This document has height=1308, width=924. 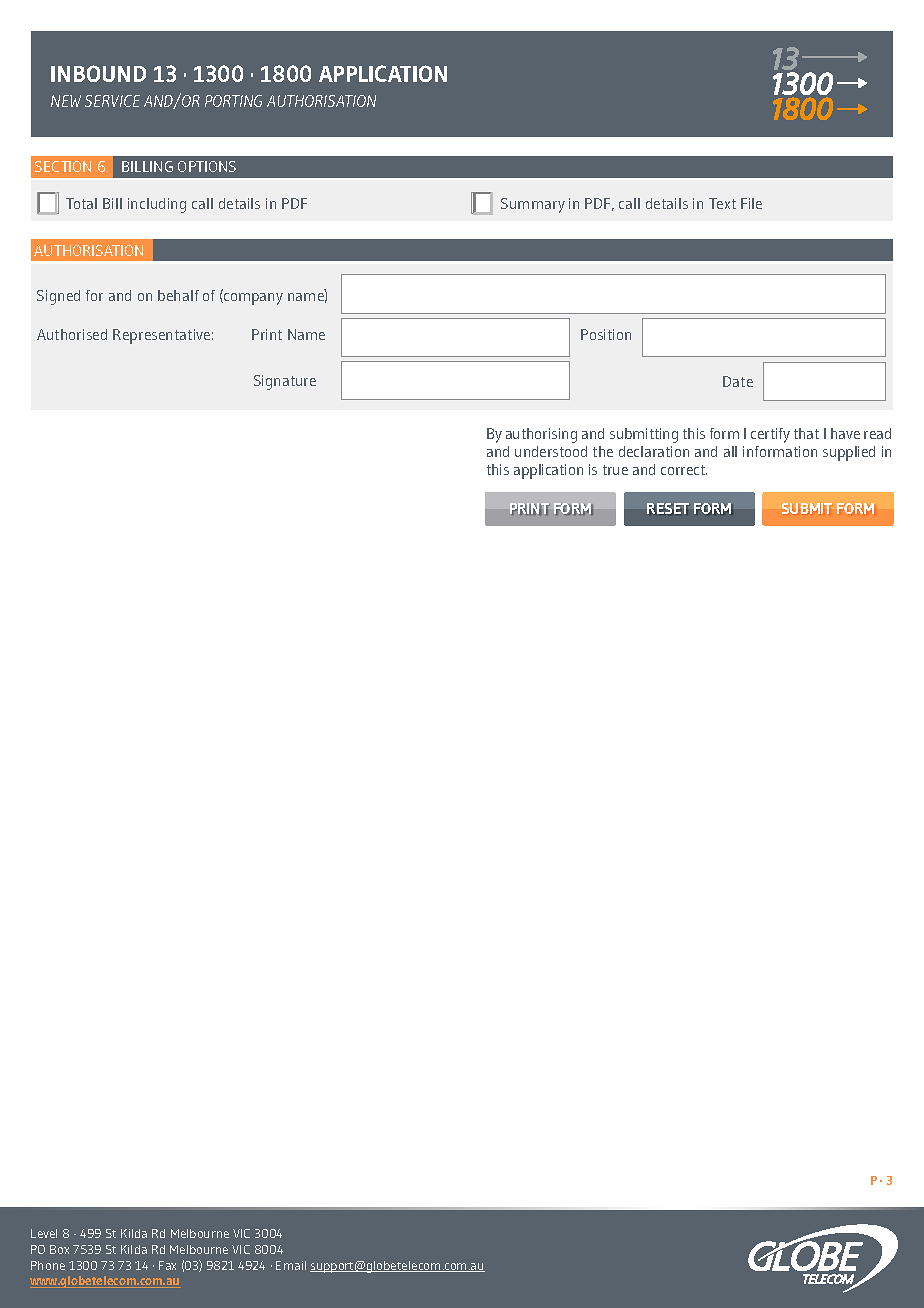 I want to click on correct, so click(x=684, y=470).
